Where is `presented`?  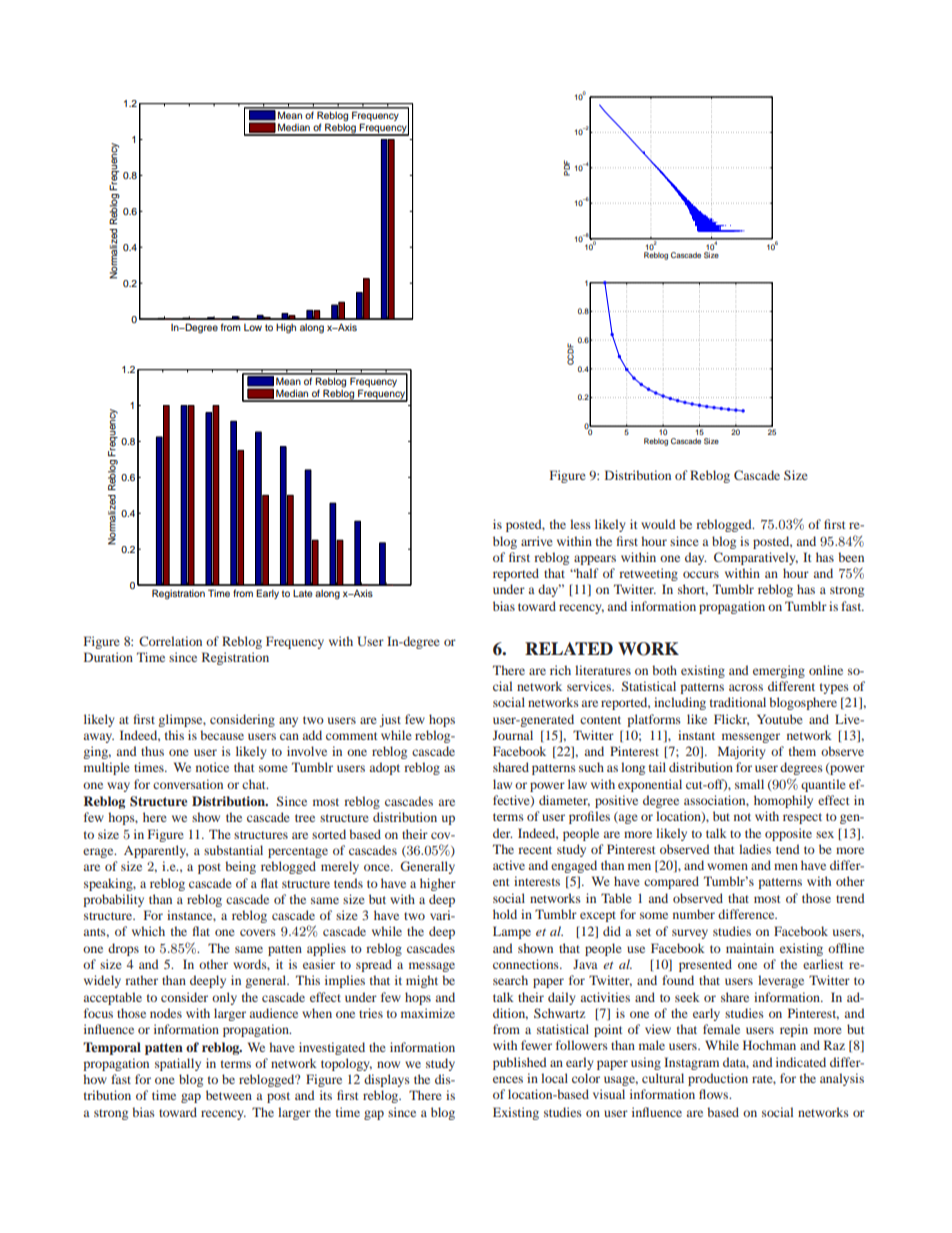
presented is located at coordinates (705, 965).
